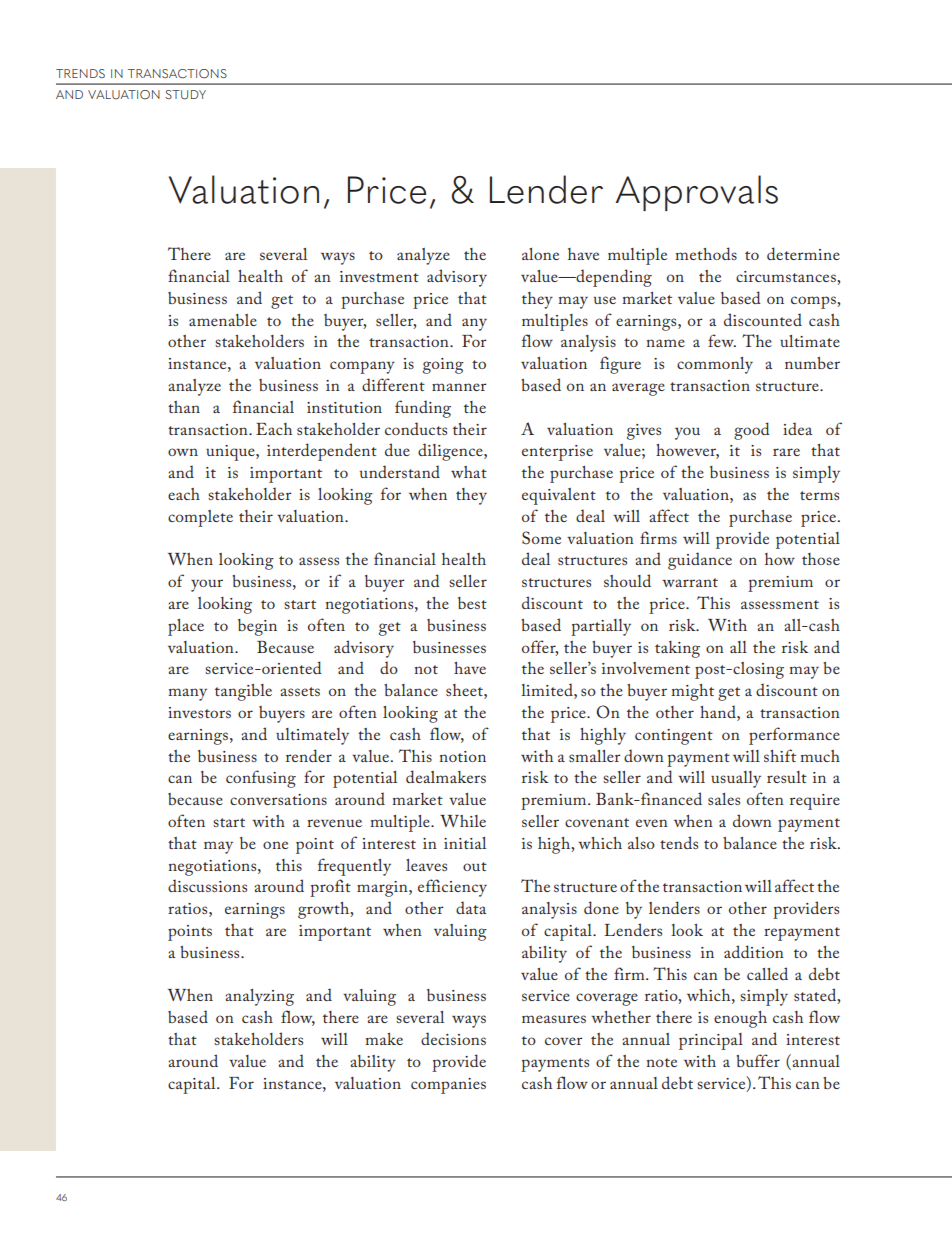 Image resolution: width=952 pixels, height=1233 pixels. What do you see at coordinates (186, 95) in the image?
I see `STUDY` at bounding box center [186, 95].
